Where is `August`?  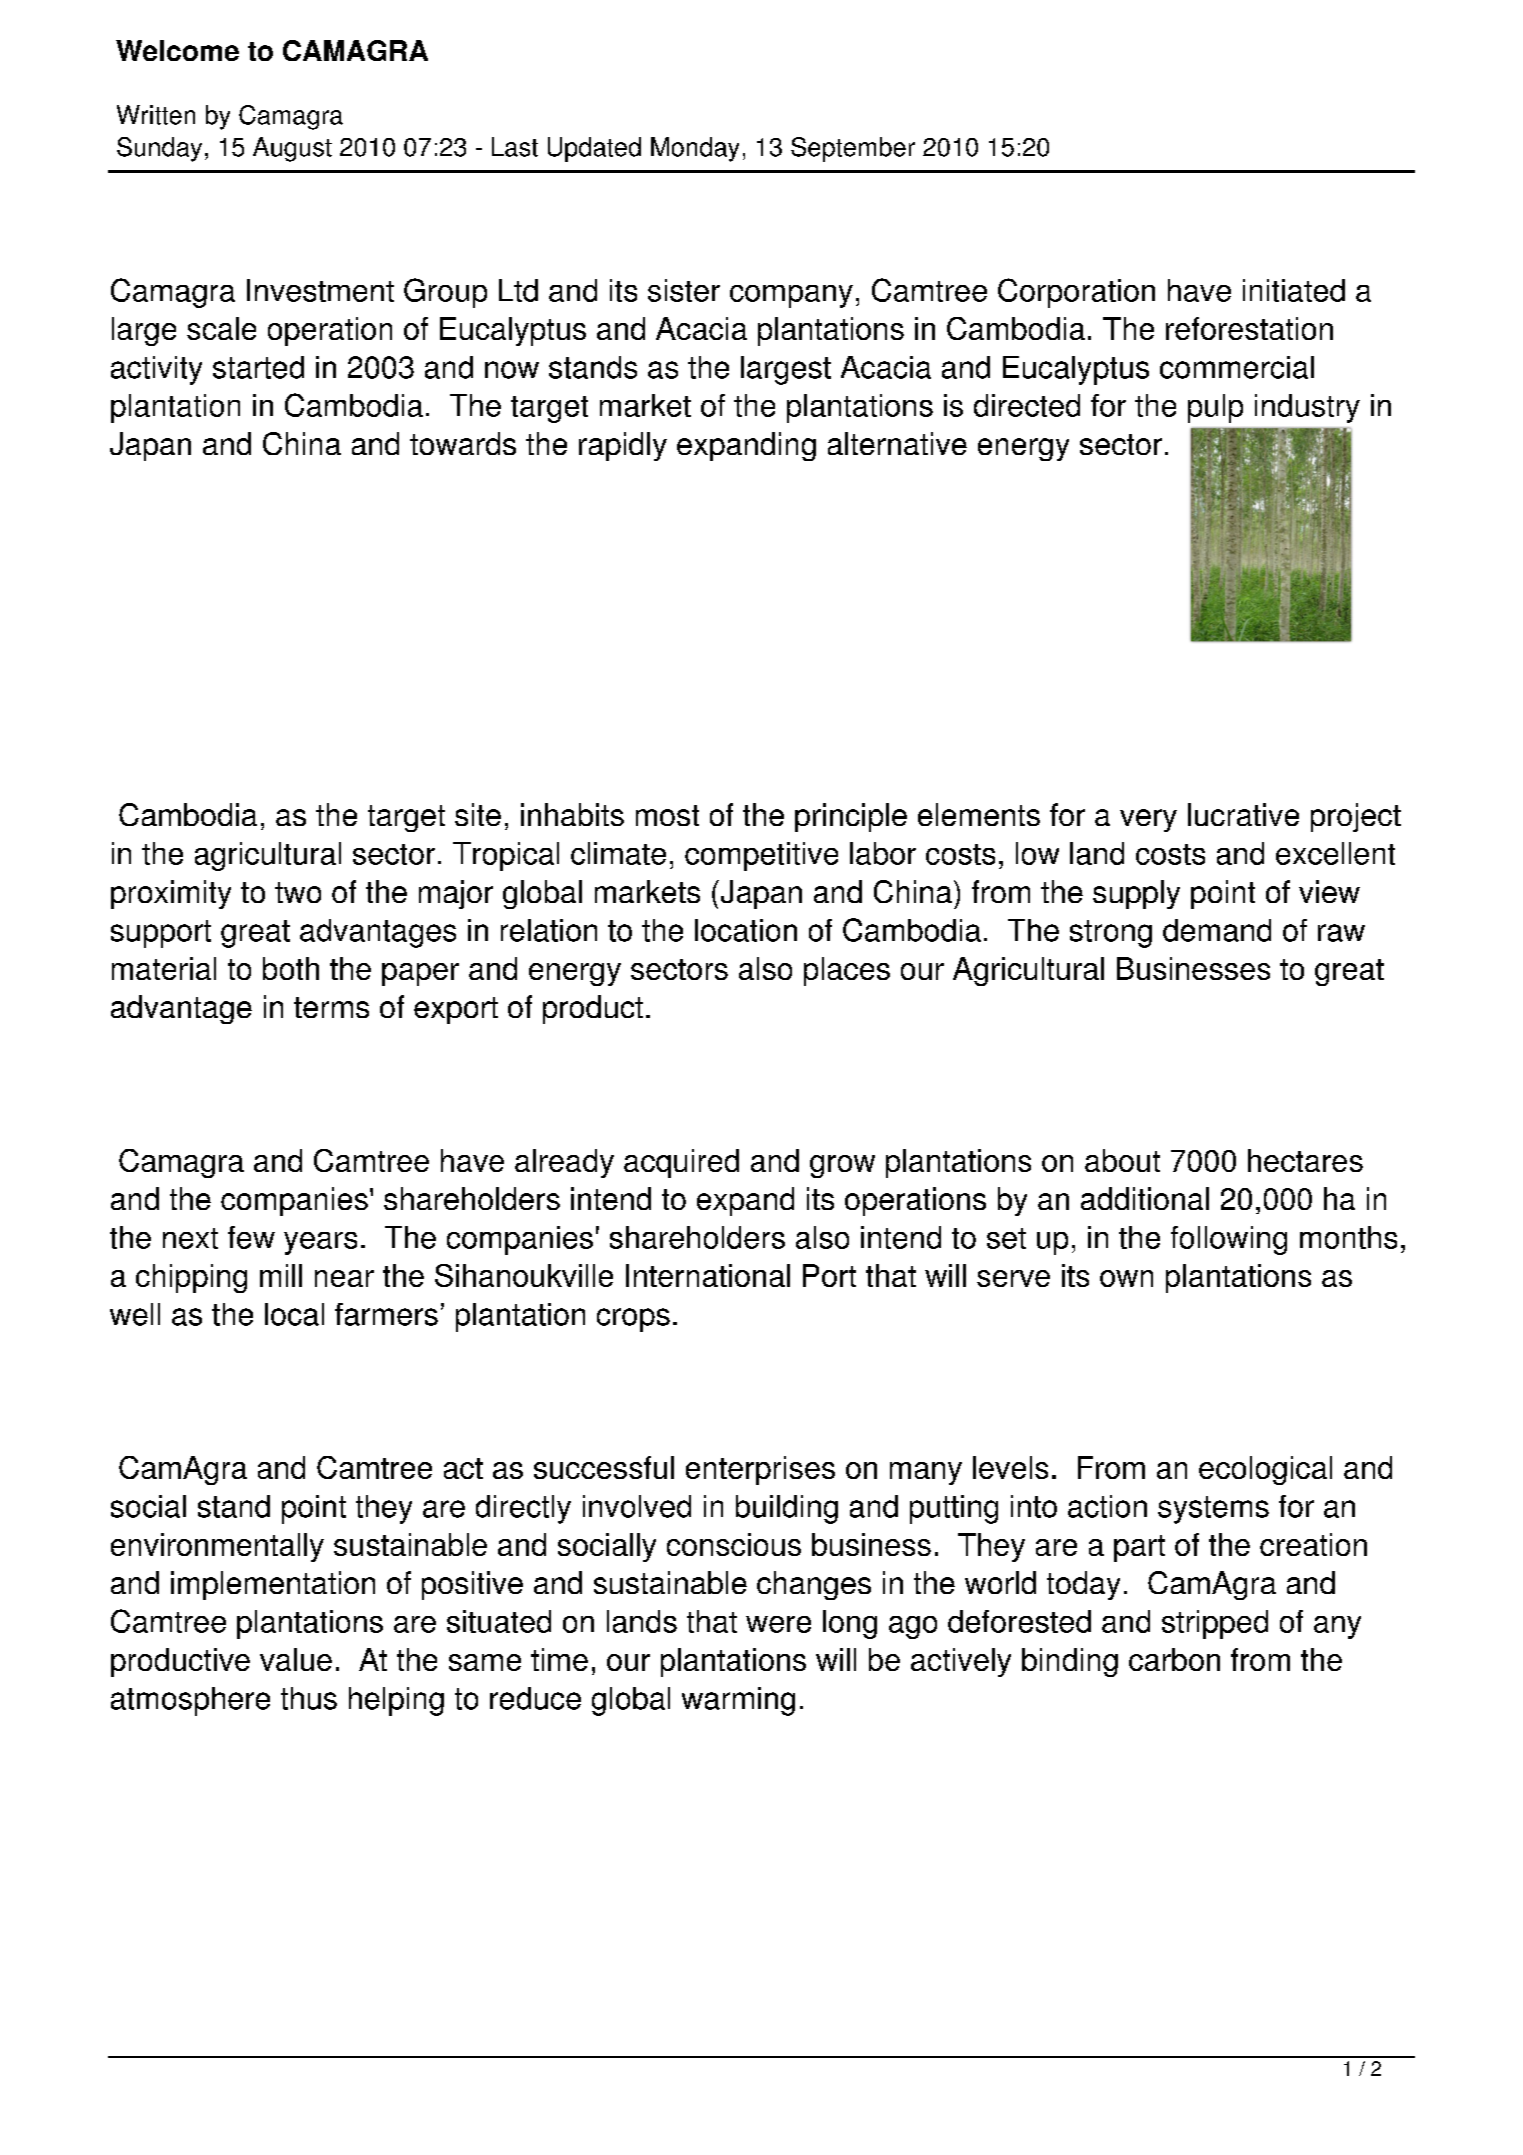
August is located at coordinates (292, 149).
